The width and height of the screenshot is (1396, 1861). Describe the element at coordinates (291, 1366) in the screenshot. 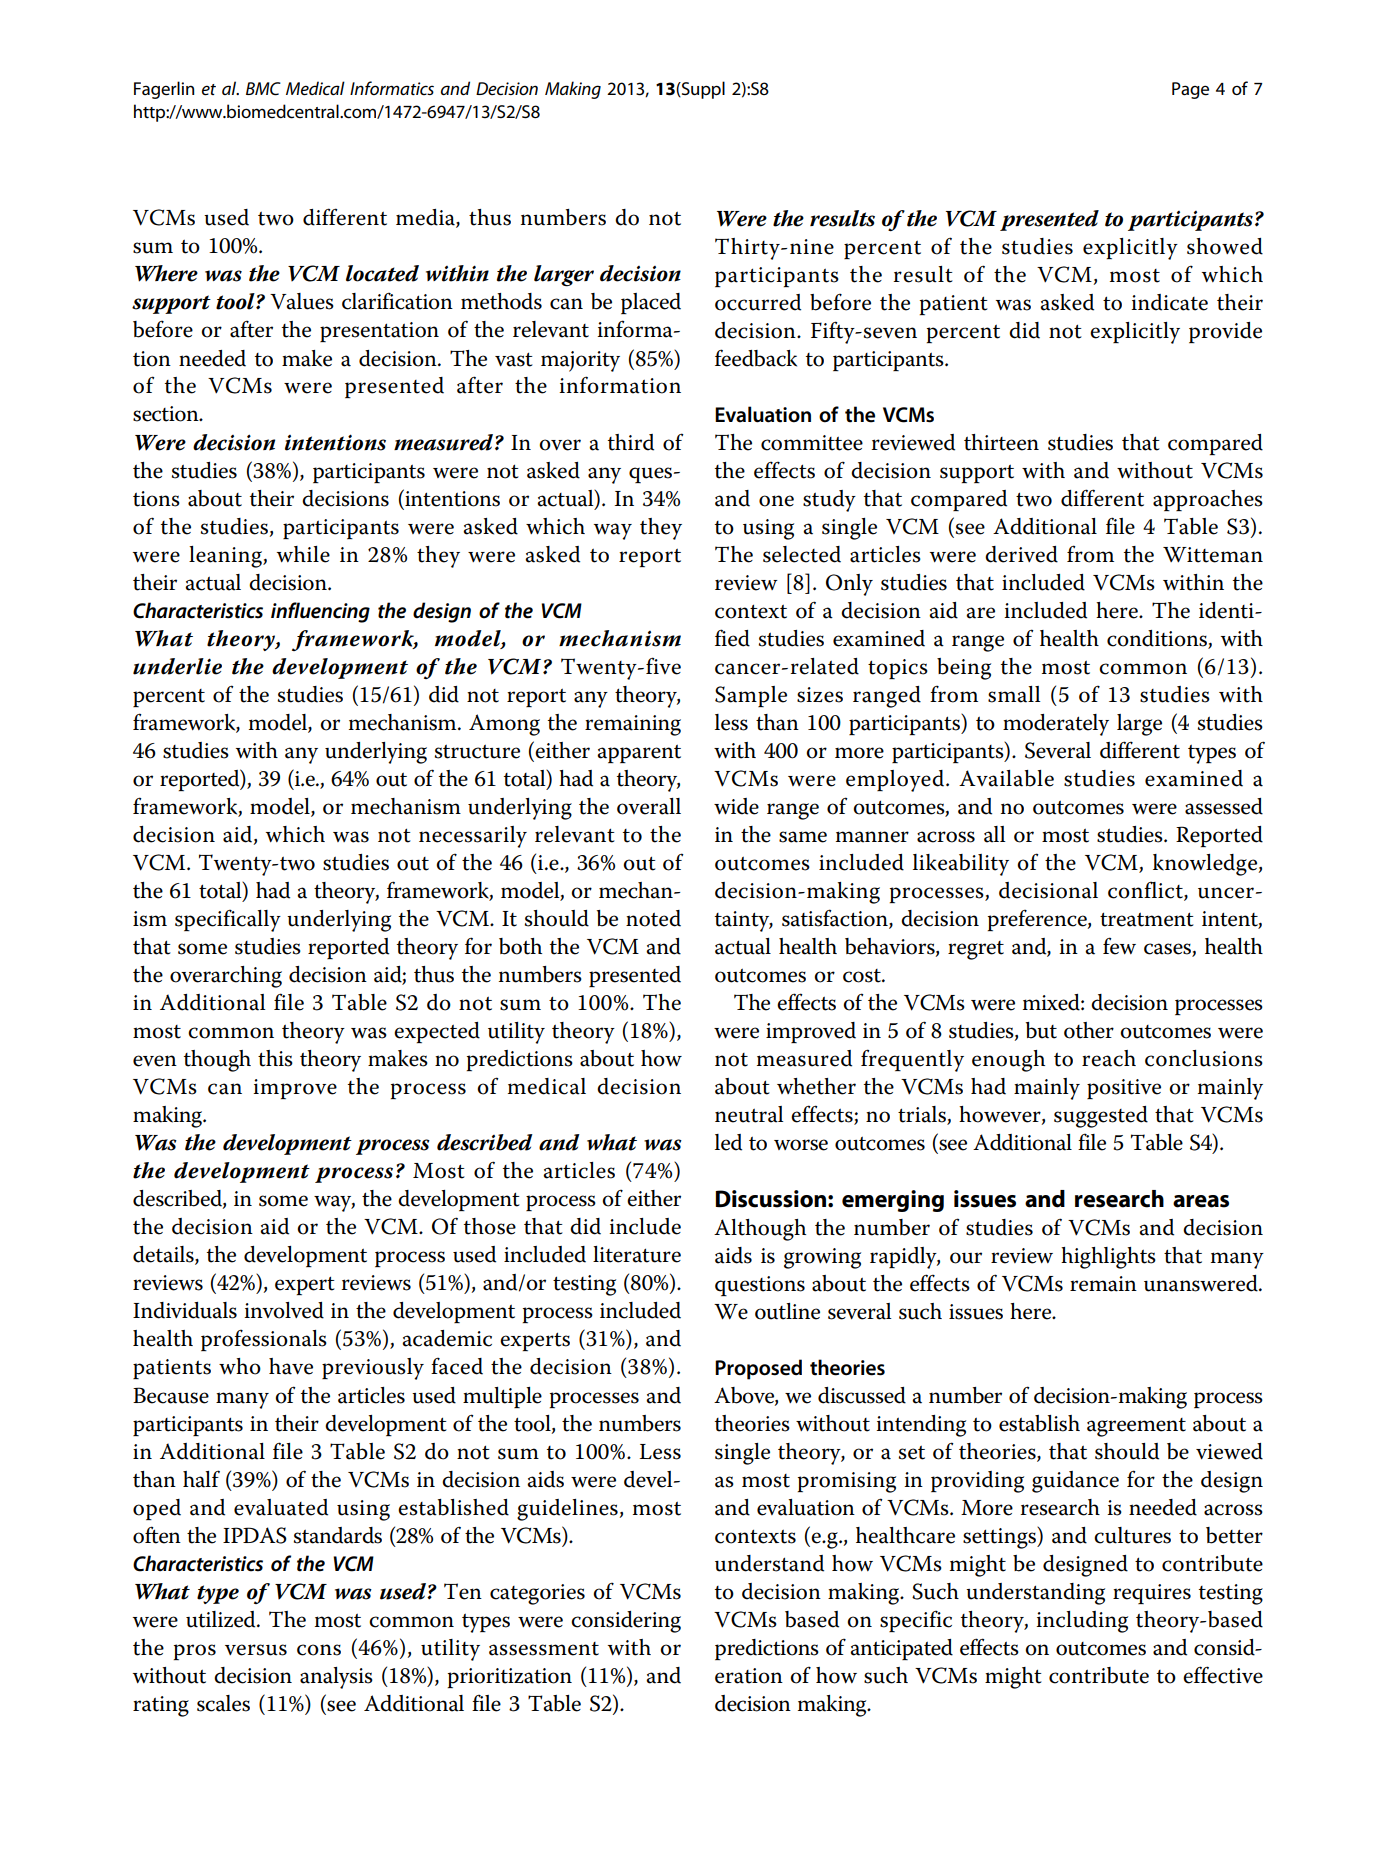

I see `have` at that location.
